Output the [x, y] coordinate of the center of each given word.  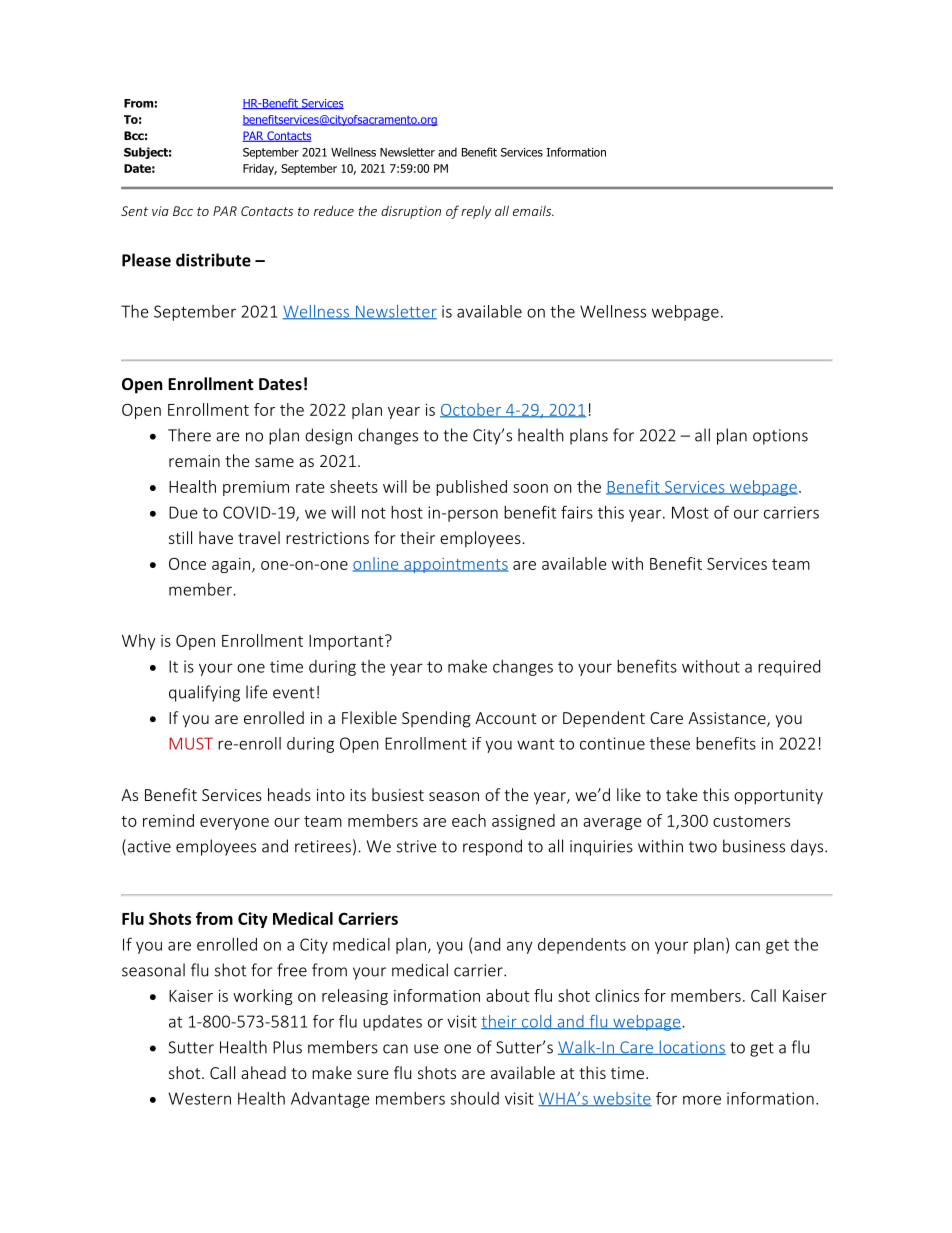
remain [194, 461]
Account [505, 718]
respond [492, 847]
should [475, 1098]
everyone [234, 824]
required [789, 668]
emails [533, 210]
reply [476, 212]
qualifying [204, 693]
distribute [213, 260]
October [471, 410]
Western [200, 1098]
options [780, 437]
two [703, 847]
